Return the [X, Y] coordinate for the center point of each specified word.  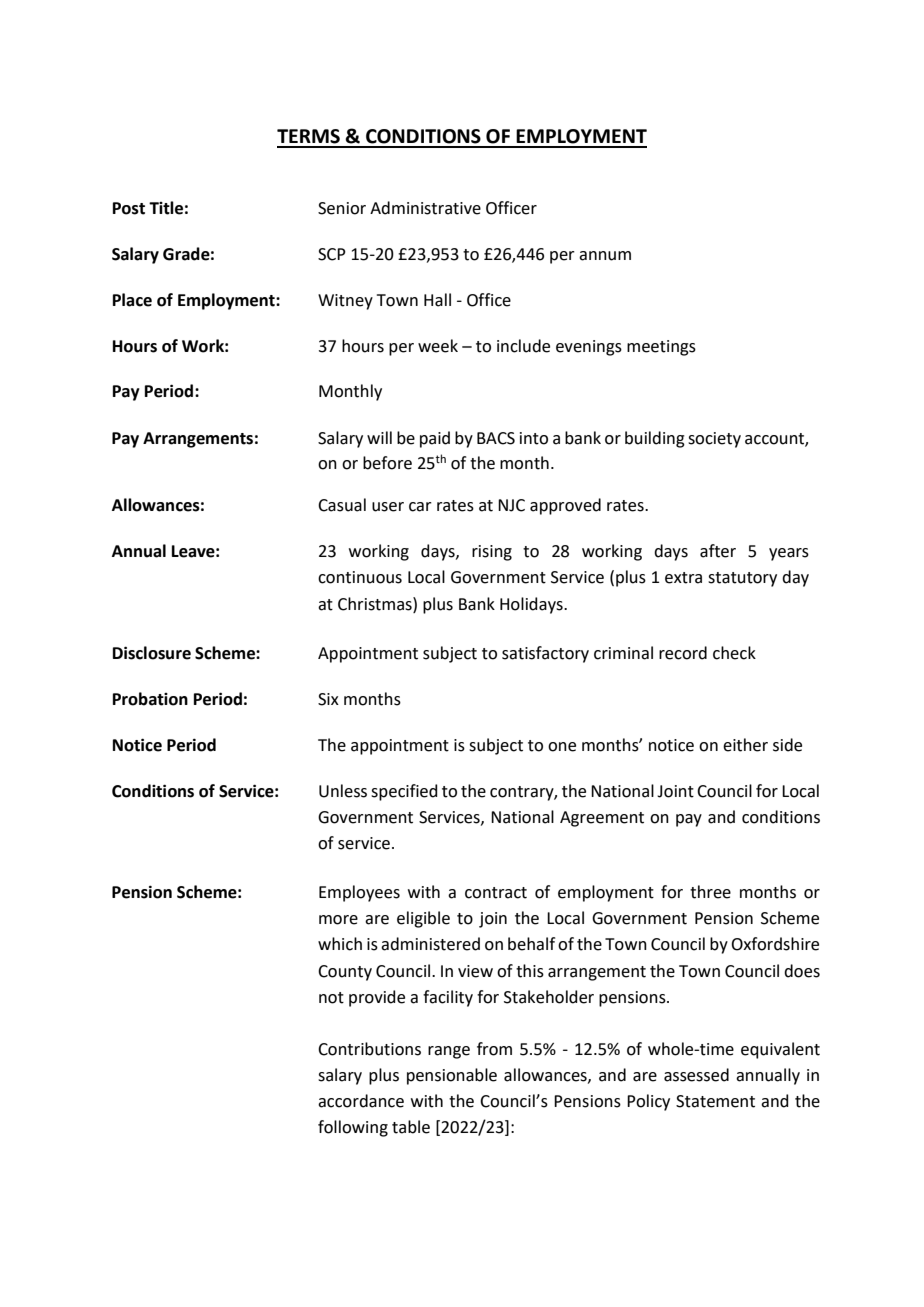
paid [435, 439]
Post [129, 208]
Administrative [425, 208]
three [710, 892]
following [353, 1128]
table [411, 1127]
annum [605, 256]
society [714, 440]
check [734, 653]
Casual [342, 505]
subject [450, 654]
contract [496, 893]
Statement [715, 1101]
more [338, 920]
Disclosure [152, 653]
